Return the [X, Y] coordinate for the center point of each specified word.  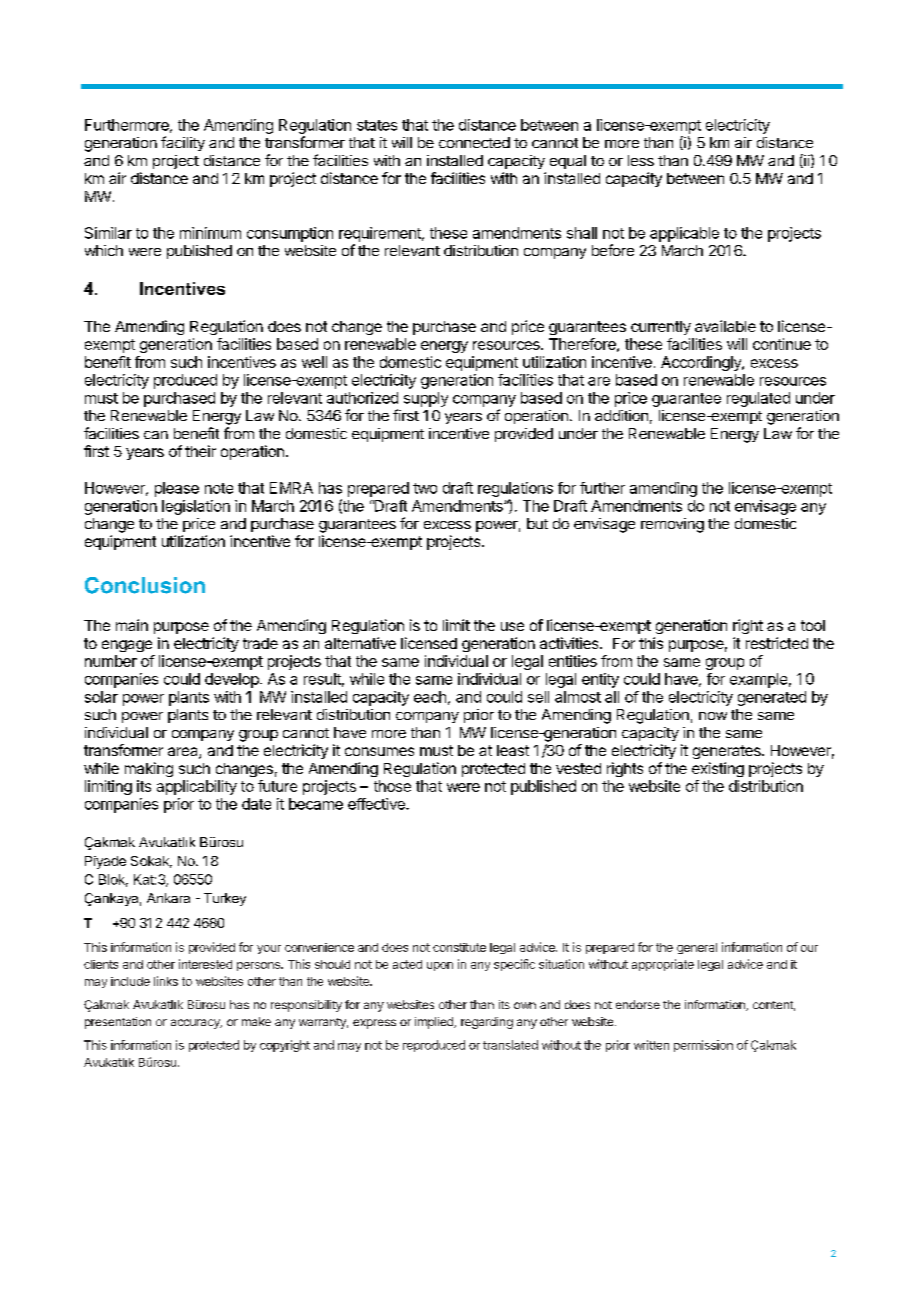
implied [435, 1023]
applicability [197, 787]
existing [718, 769]
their [200, 451]
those [392, 786]
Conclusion [145, 585]
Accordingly [702, 363]
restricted [777, 643]
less [641, 160]
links [166, 981]
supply [426, 399]
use [512, 626]
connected [474, 142]
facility [183, 143]
